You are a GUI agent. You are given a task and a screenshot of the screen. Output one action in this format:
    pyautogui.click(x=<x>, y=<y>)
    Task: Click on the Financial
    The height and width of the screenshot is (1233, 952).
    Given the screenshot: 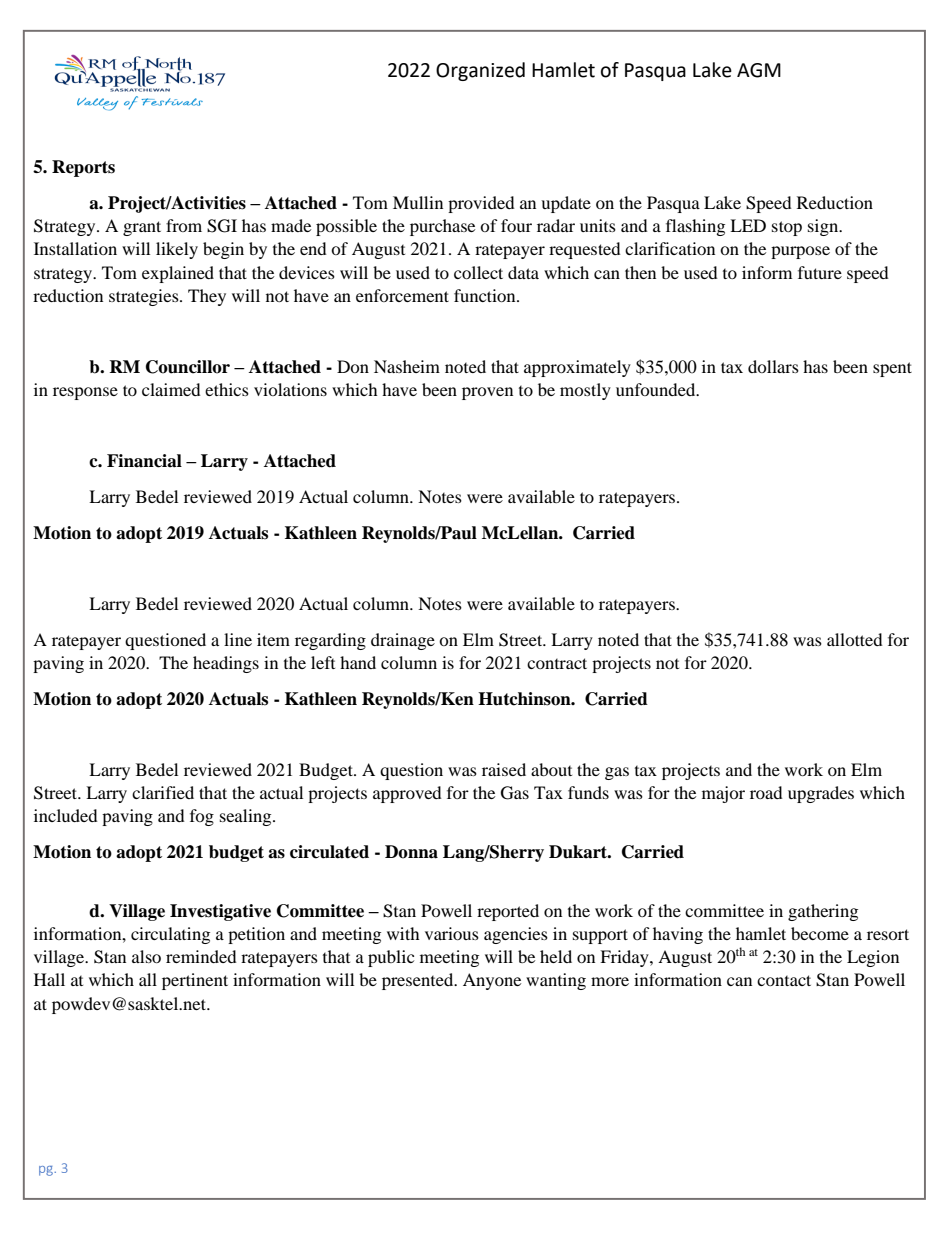 What is the action you would take?
    pyautogui.click(x=144, y=461)
